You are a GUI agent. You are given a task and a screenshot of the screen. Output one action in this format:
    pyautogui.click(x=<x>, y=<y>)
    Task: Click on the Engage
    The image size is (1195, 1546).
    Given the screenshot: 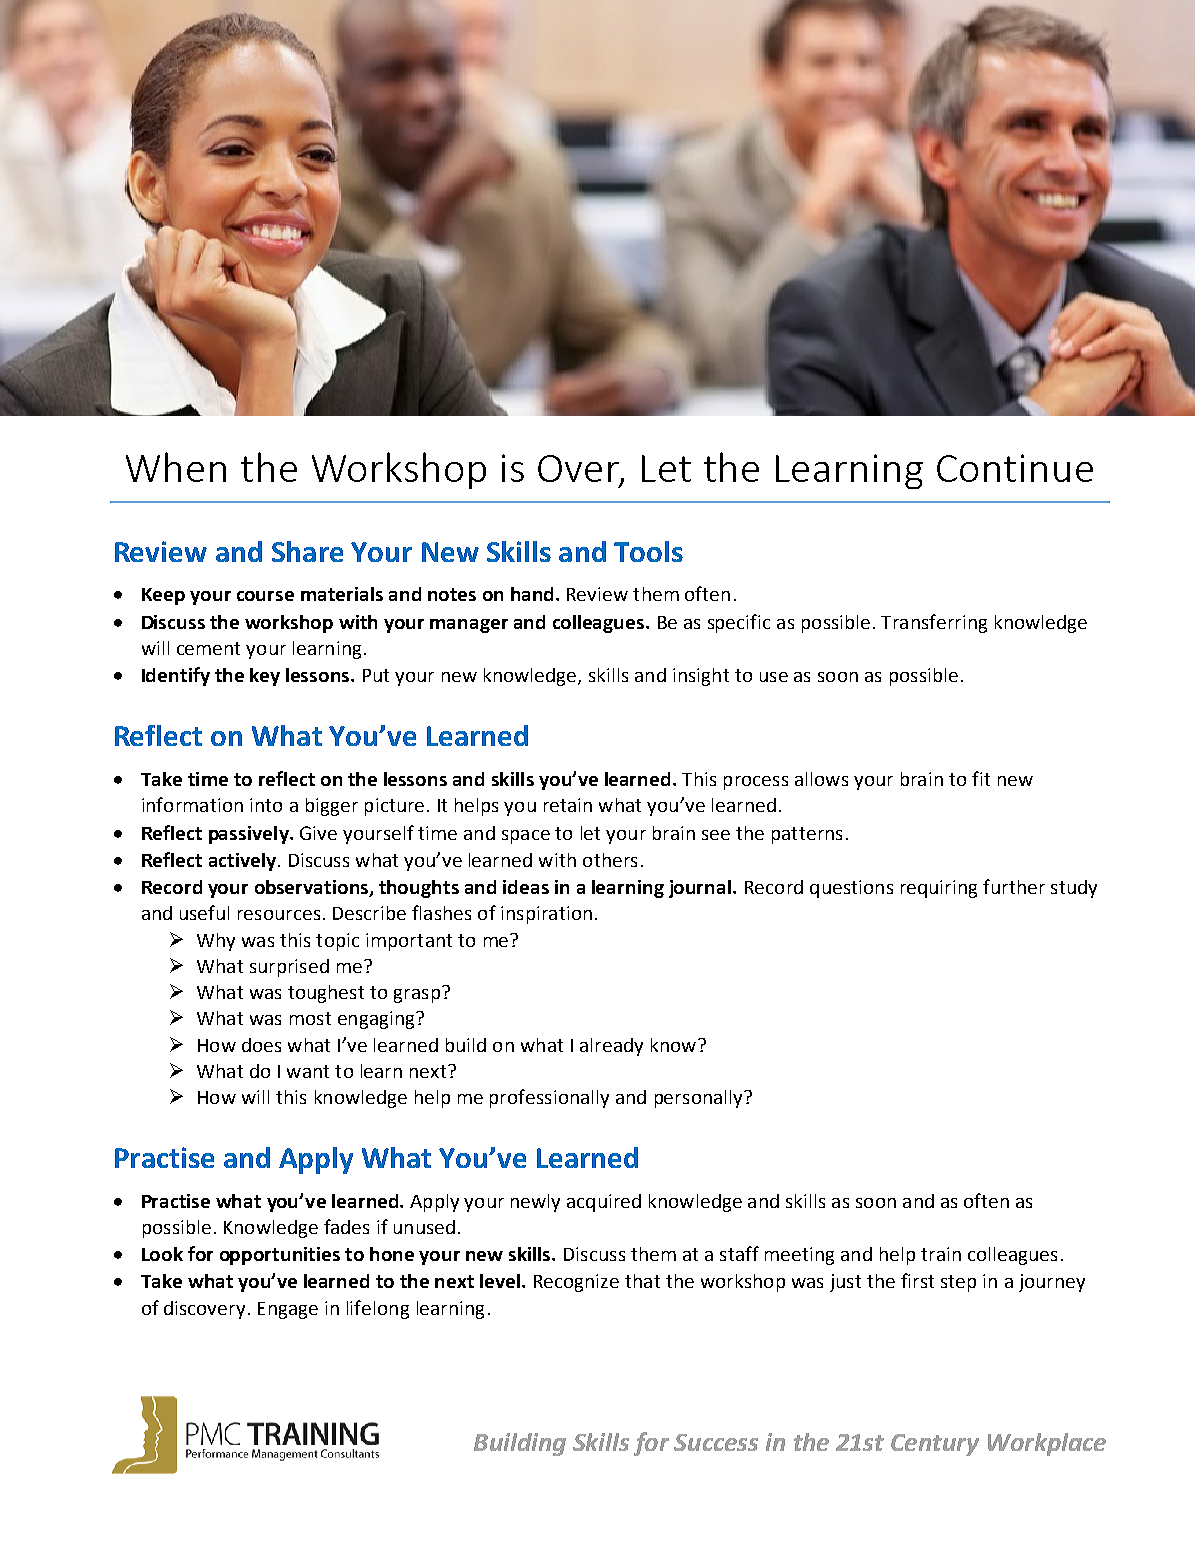 What is the action you would take?
    pyautogui.click(x=288, y=1310)
